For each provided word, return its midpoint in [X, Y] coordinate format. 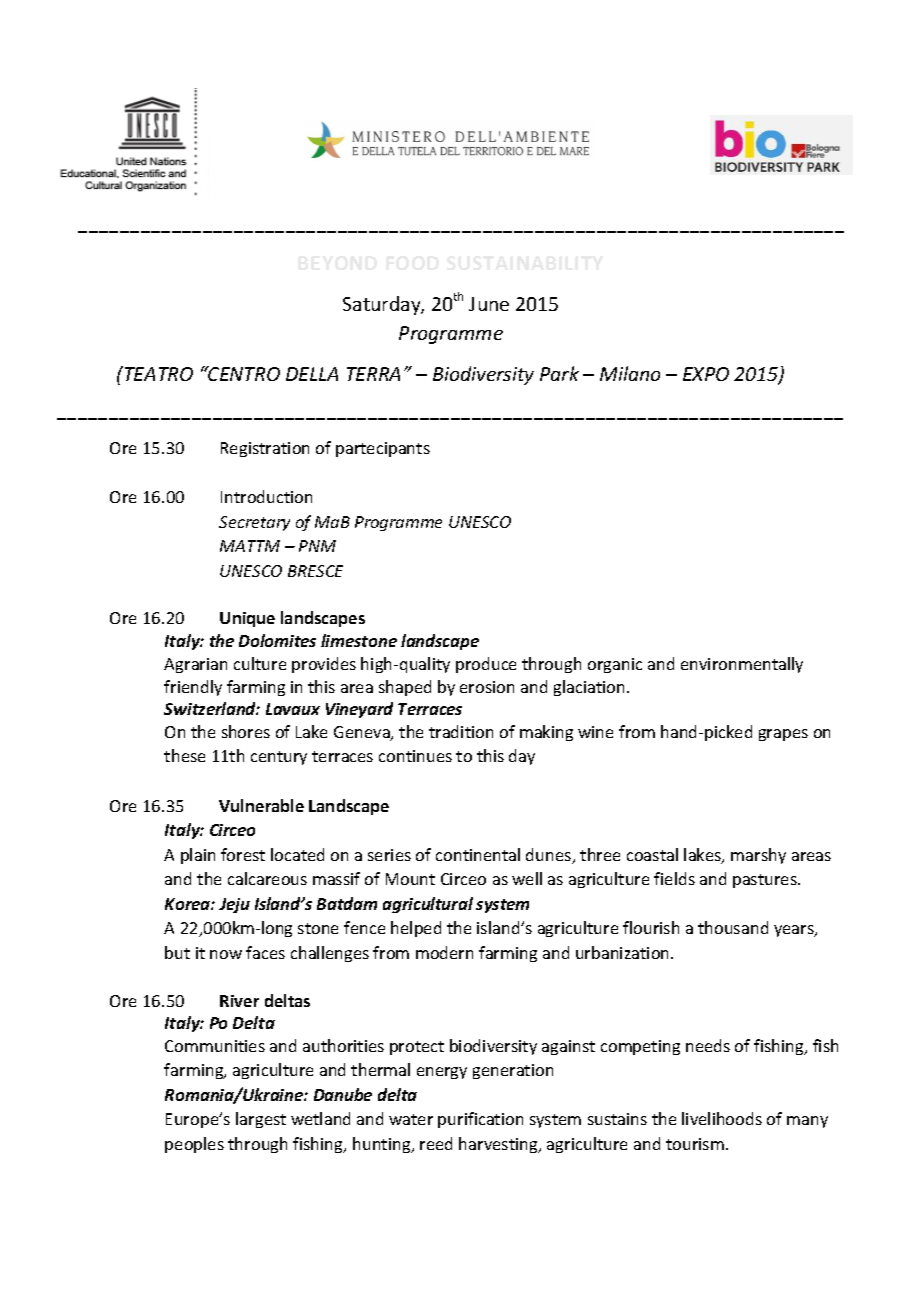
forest [243, 854]
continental [478, 854]
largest [261, 1120]
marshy [758, 856]
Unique [247, 619]
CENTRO [243, 373]
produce [486, 665]
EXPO [706, 374]
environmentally [742, 665]
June [489, 304]
